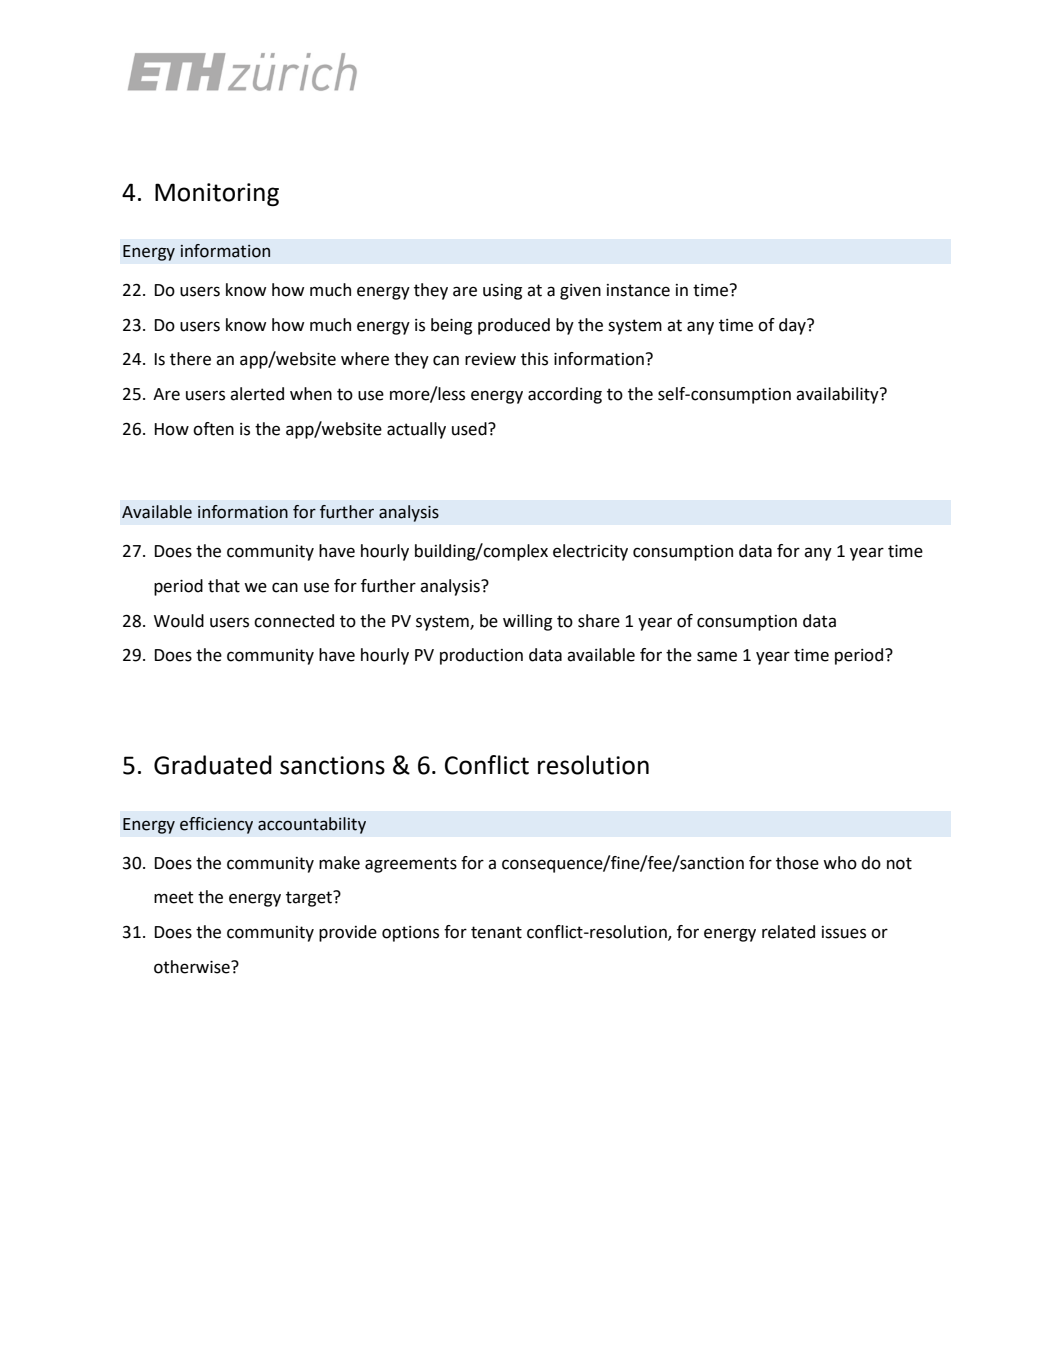 The image size is (1057, 1367). I want to click on Monitoring, so click(217, 194).
